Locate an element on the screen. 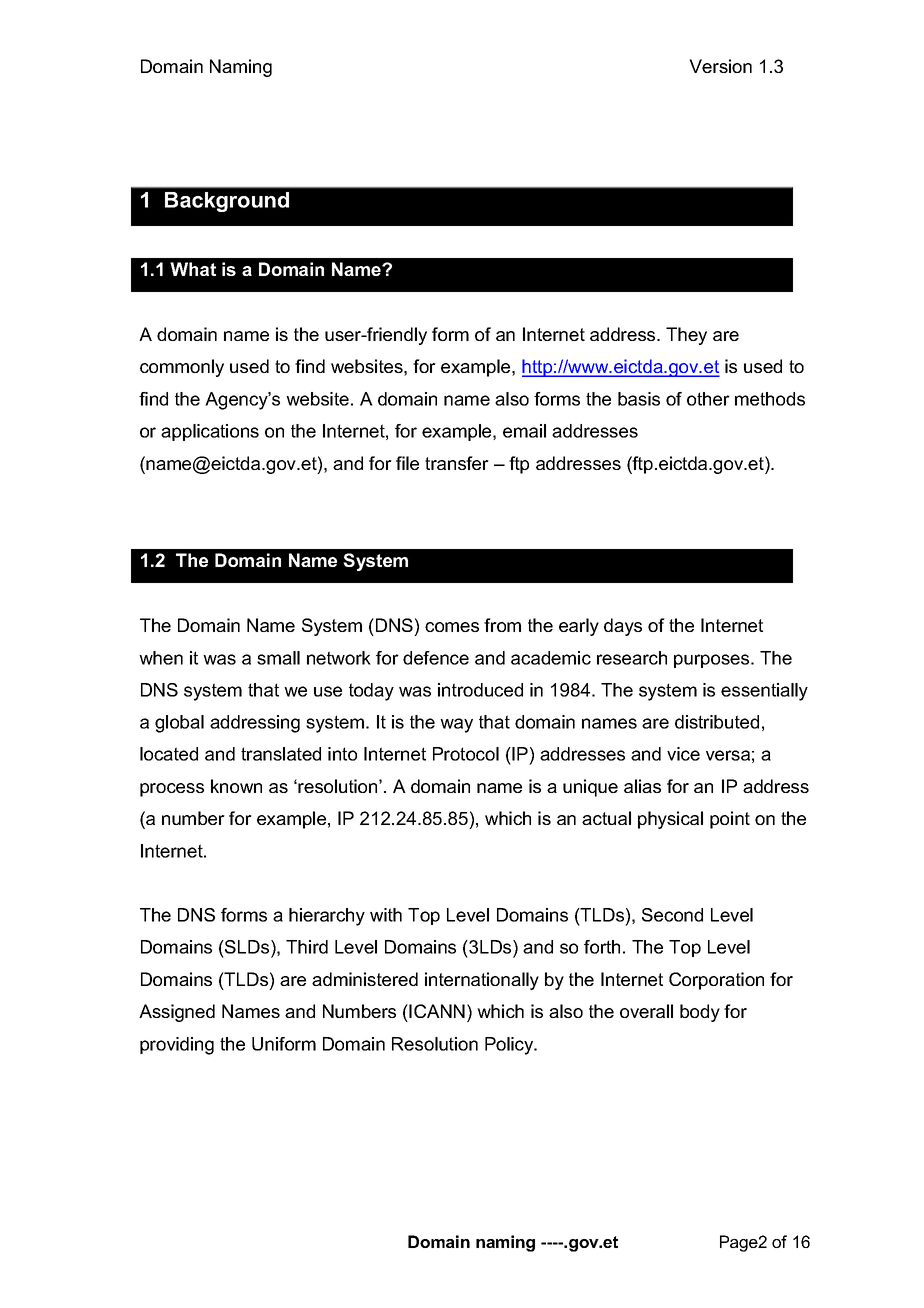 This screenshot has width=924, height=1308. other is located at coordinates (708, 399).
